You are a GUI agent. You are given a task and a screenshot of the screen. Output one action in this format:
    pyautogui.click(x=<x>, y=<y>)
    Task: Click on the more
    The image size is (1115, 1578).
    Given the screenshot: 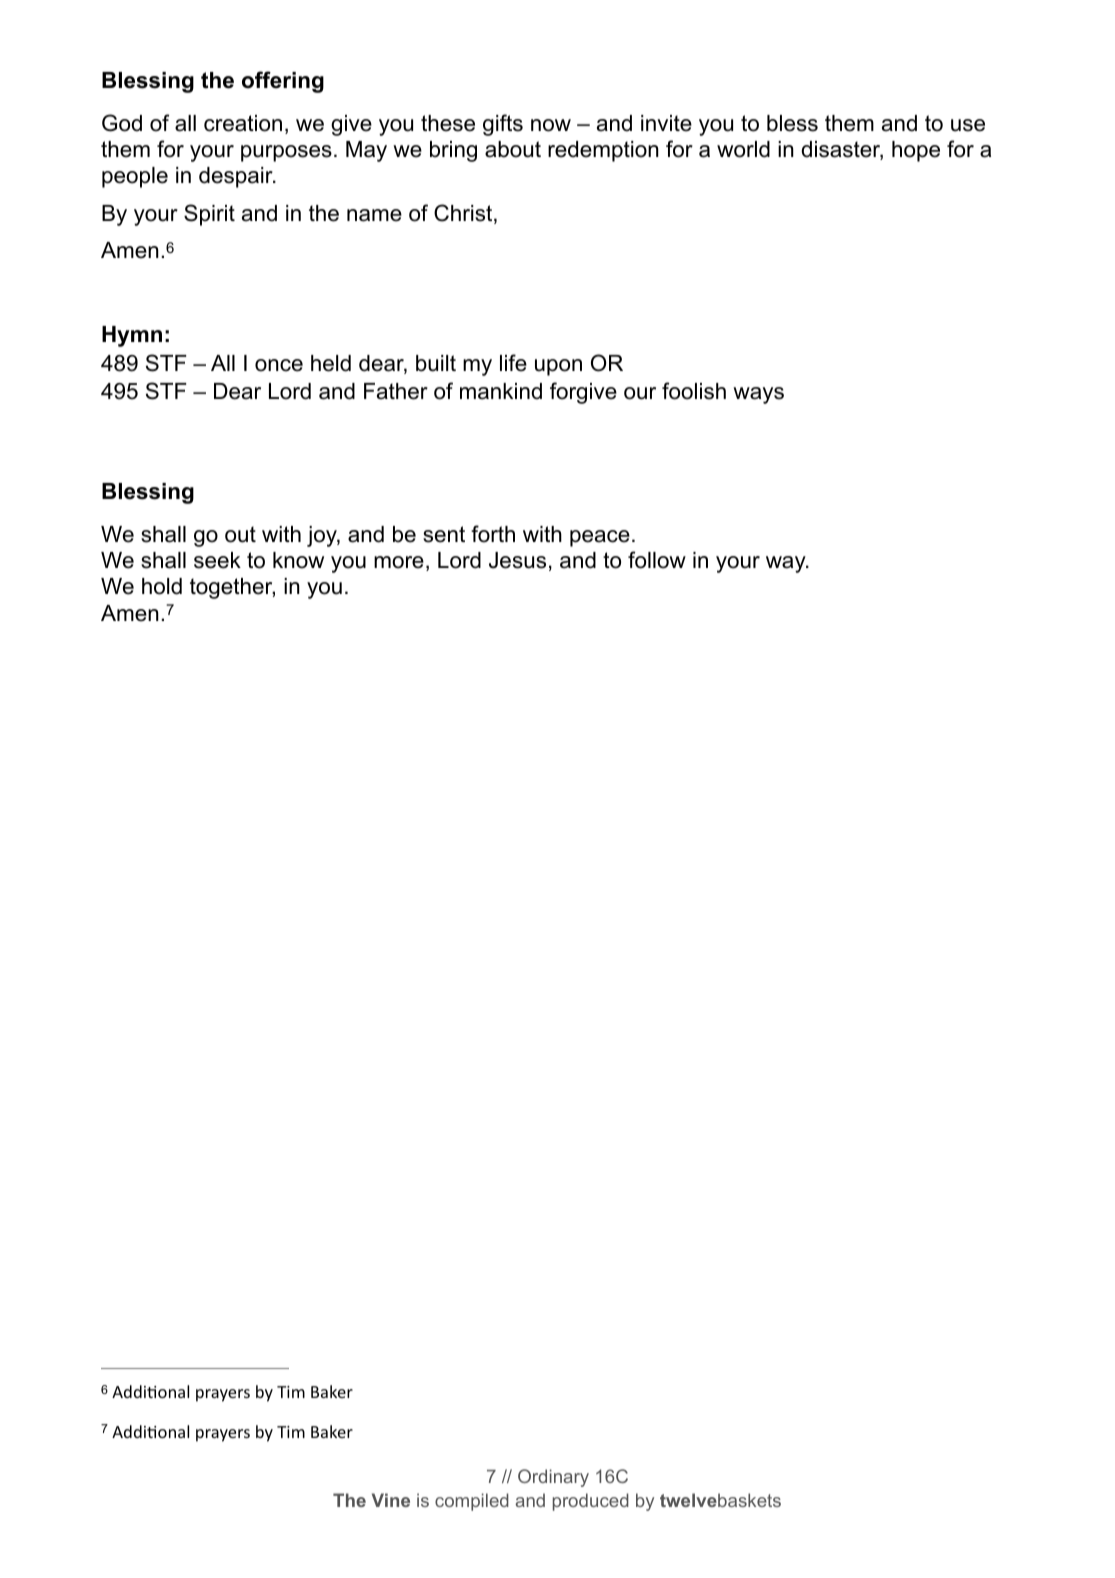 What is the action you would take?
    pyautogui.click(x=399, y=562)
